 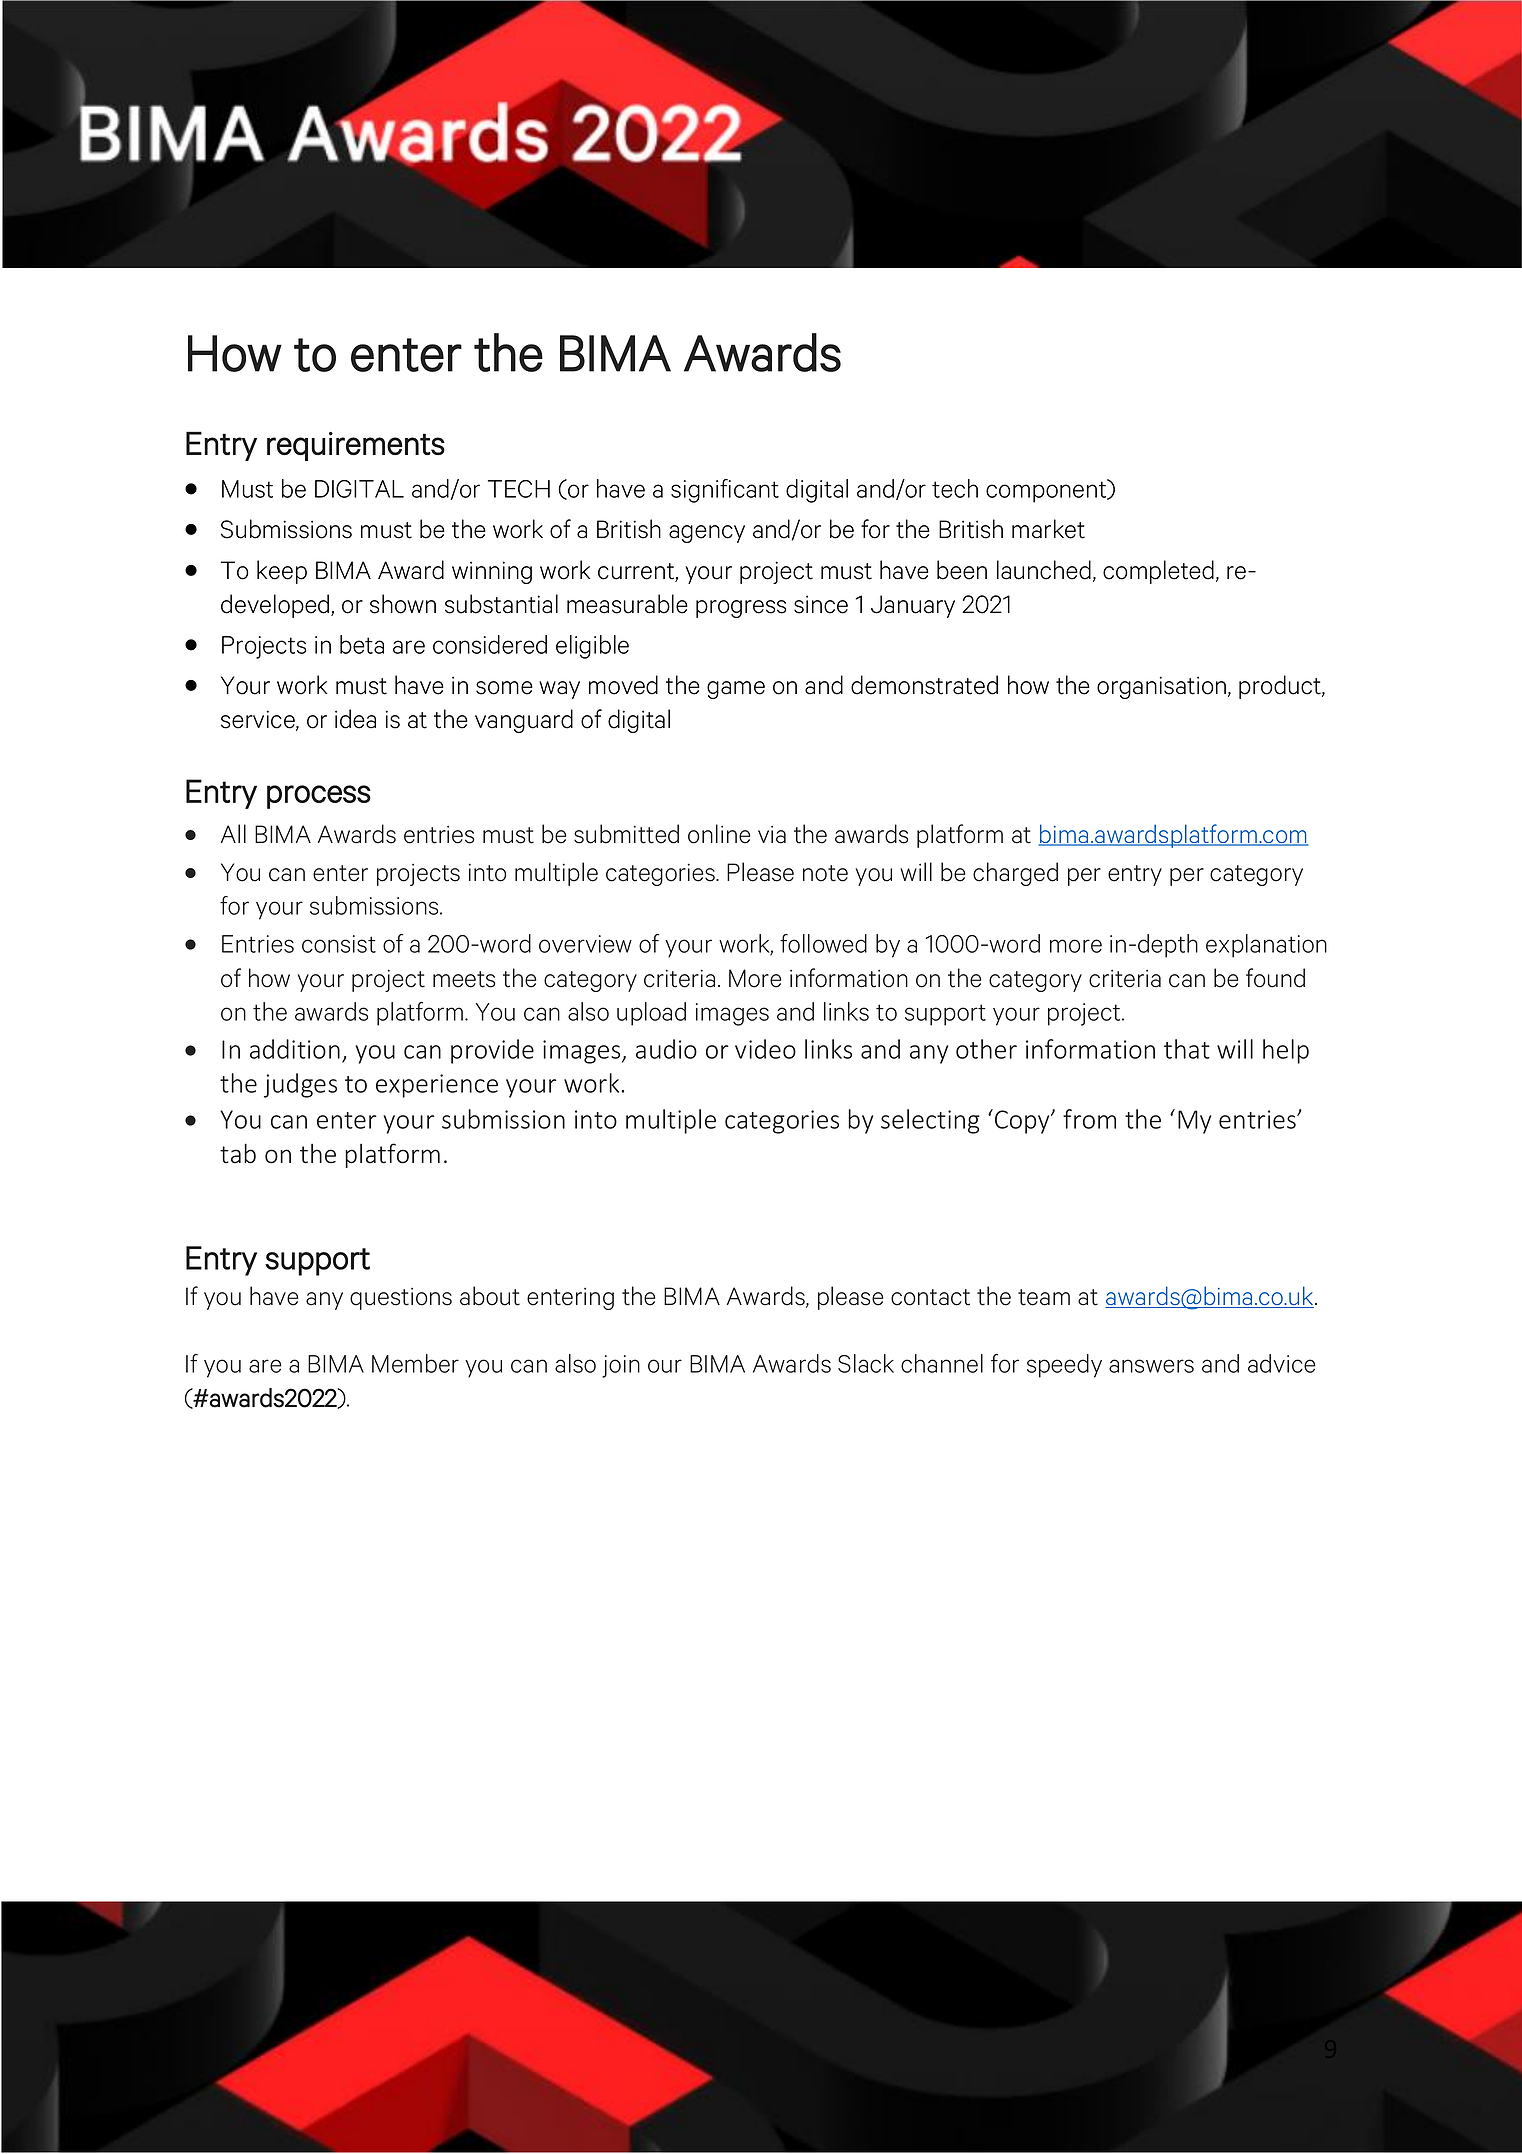 What do you see at coordinates (339, 944) in the document?
I see `consist` at bounding box center [339, 944].
